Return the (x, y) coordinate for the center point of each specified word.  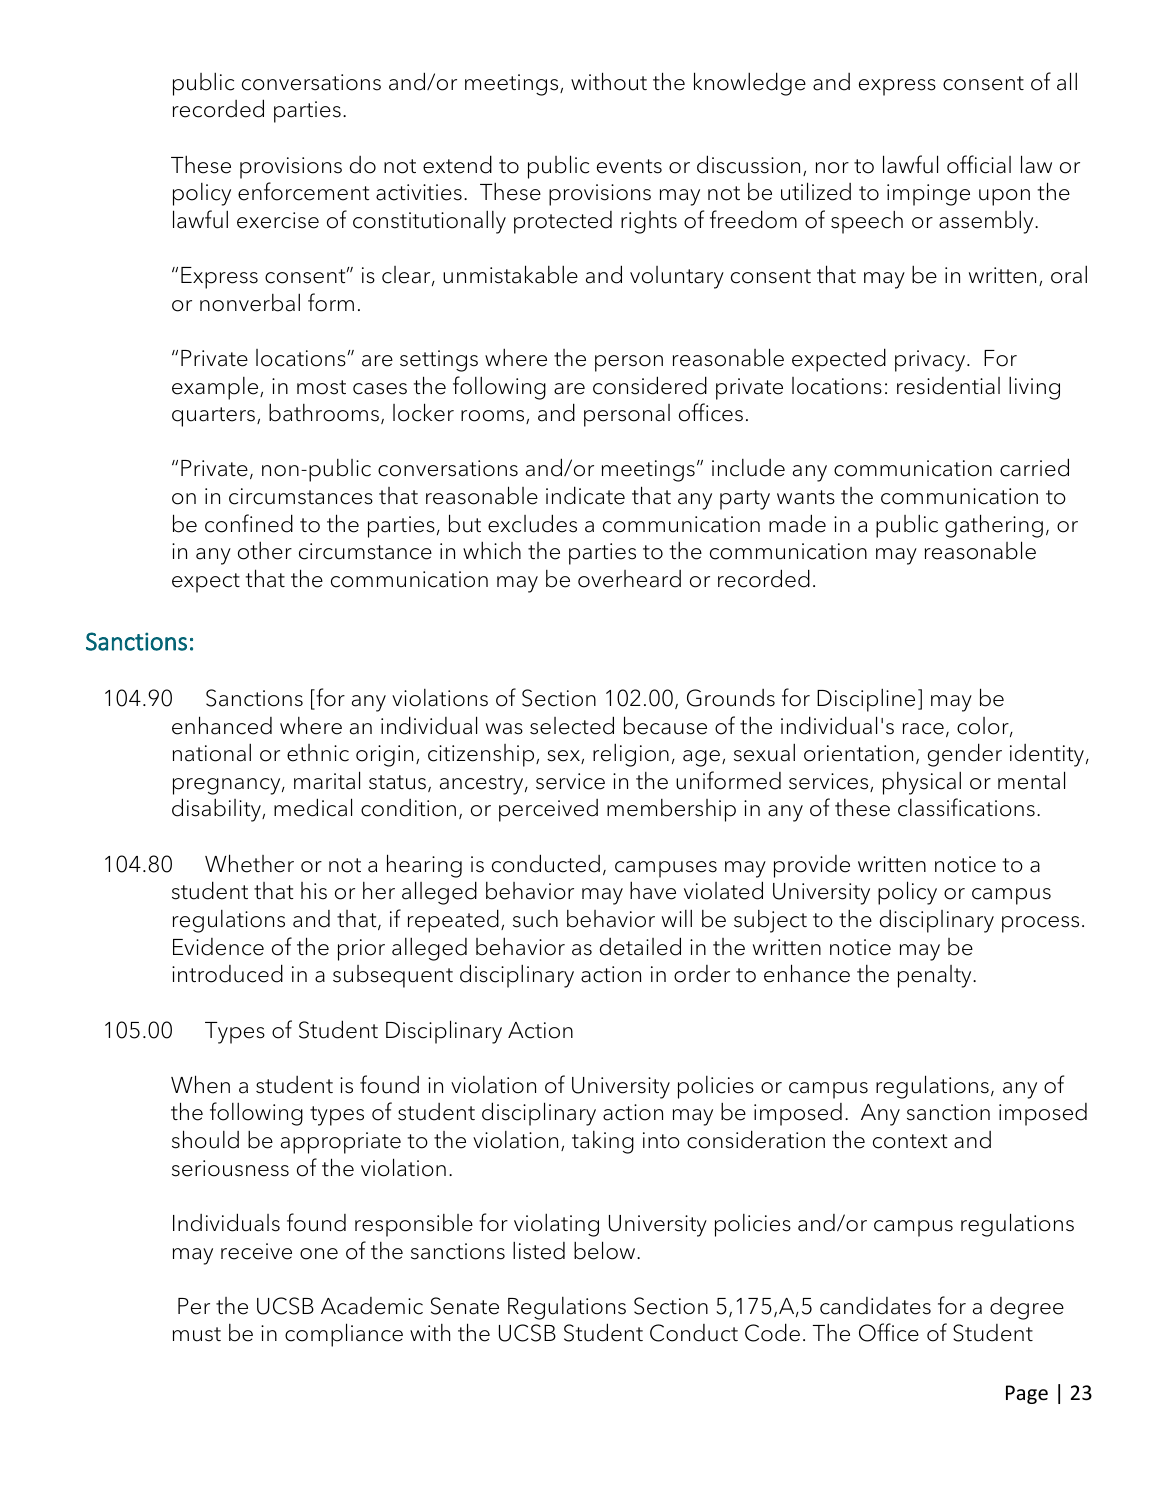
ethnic (318, 753)
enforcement (303, 191)
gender (965, 755)
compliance (344, 1335)
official (979, 164)
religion (631, 755)
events (629, 166)
